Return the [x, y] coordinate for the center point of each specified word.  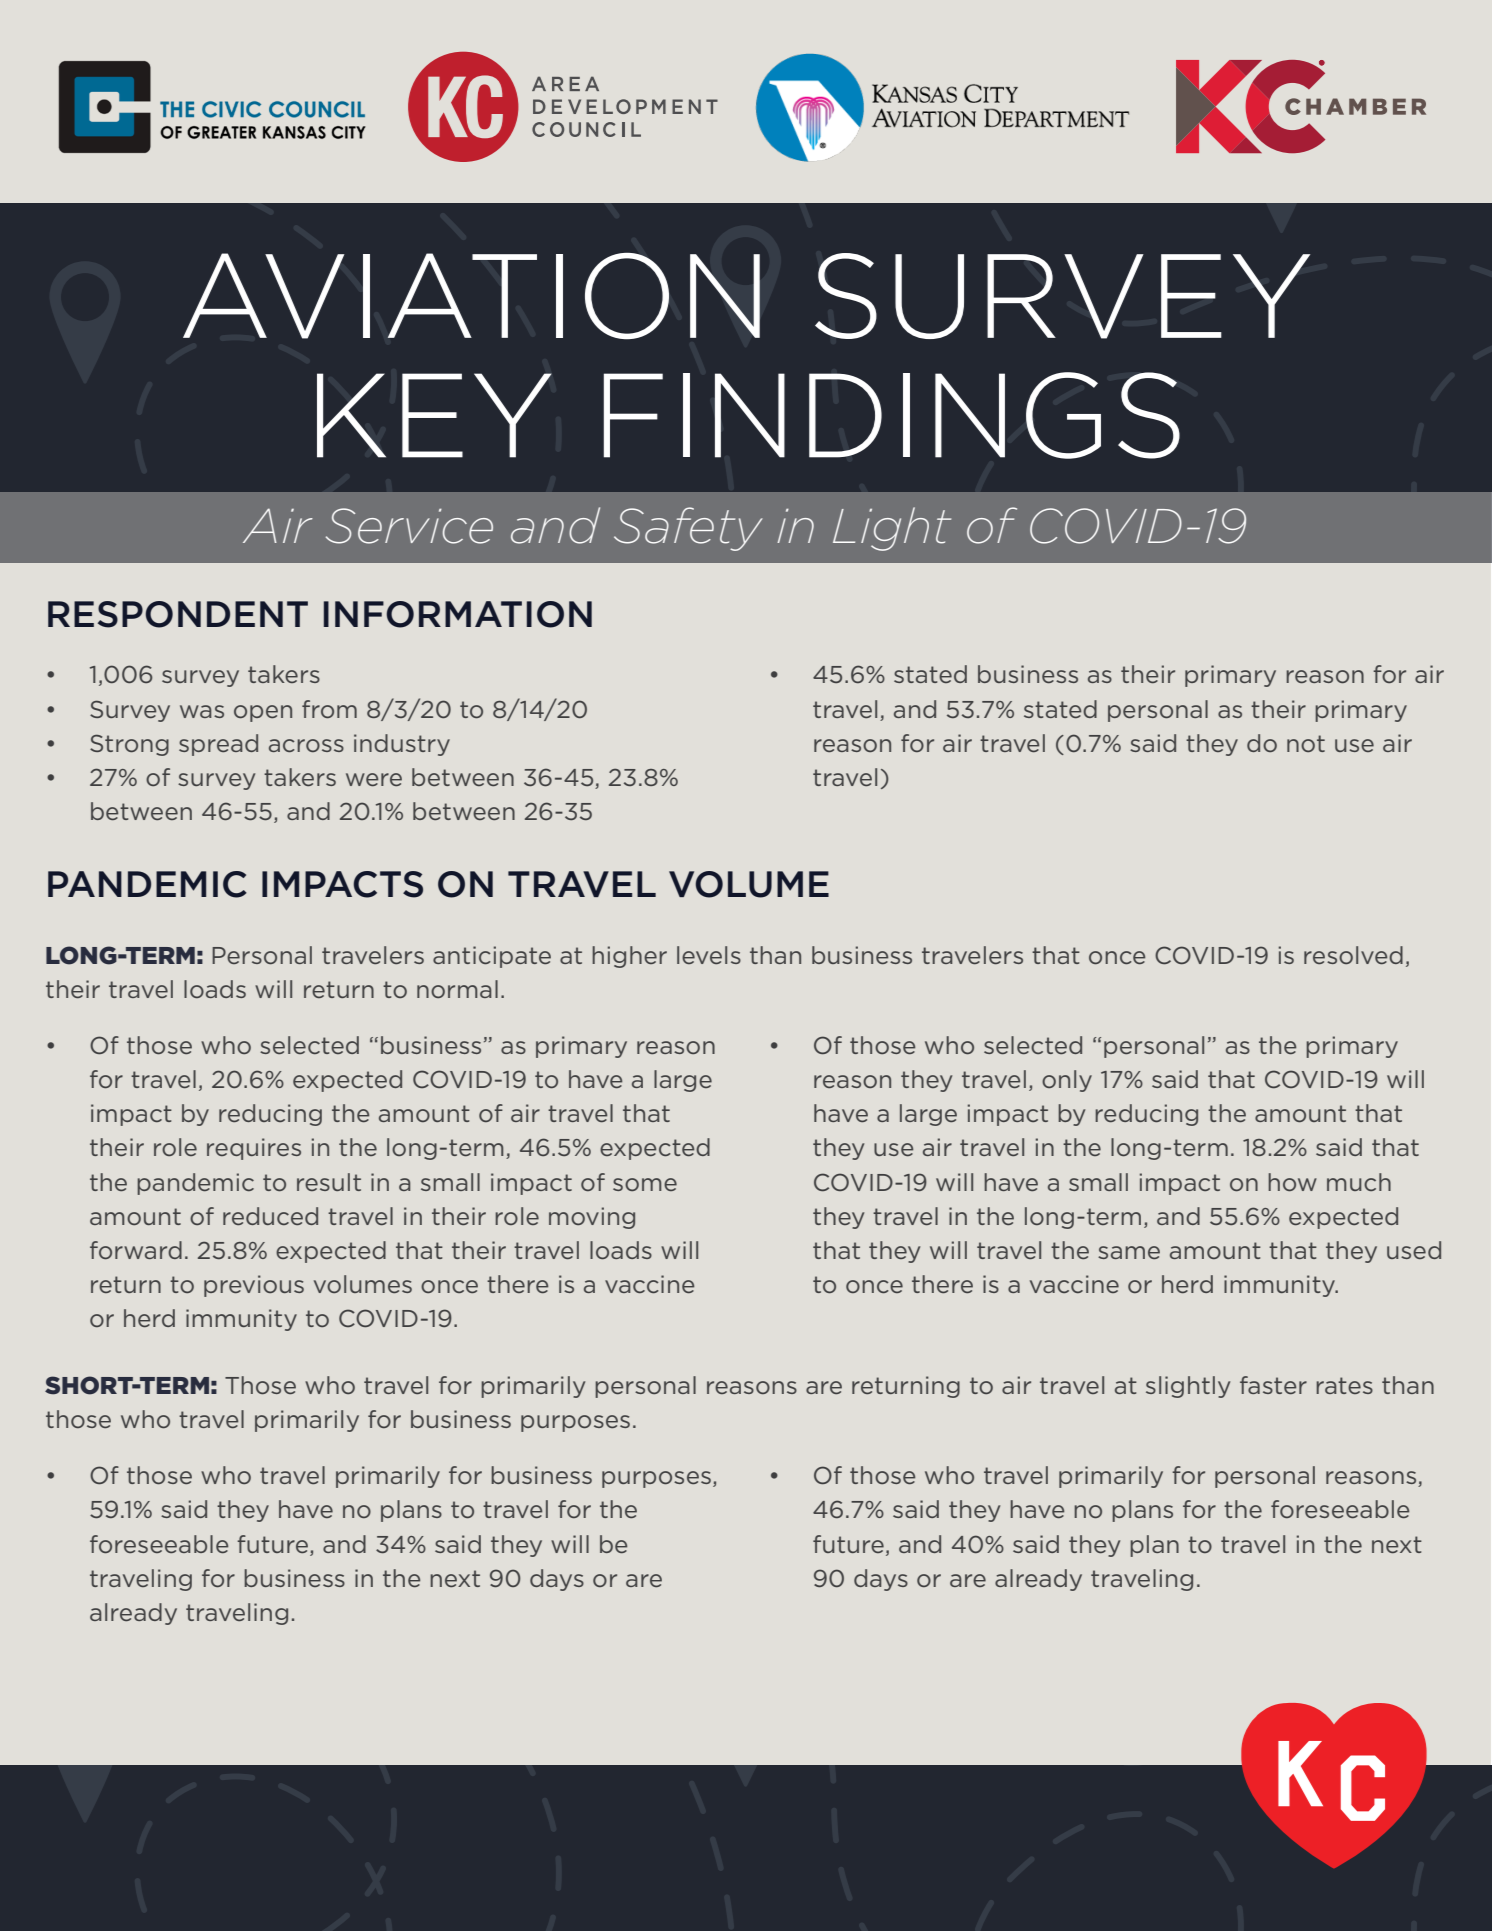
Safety [688, 529]
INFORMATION [458, 614]
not [1306, 743]
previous [254, 1286]
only [1067, 1081]
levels [709, 955]
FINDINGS [892, 415]
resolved [1353, 955]
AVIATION [471, 296]
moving [592, 1218]
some [645, 1184]
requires [254, 1149]
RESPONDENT [178, 614]
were [374, 779]
